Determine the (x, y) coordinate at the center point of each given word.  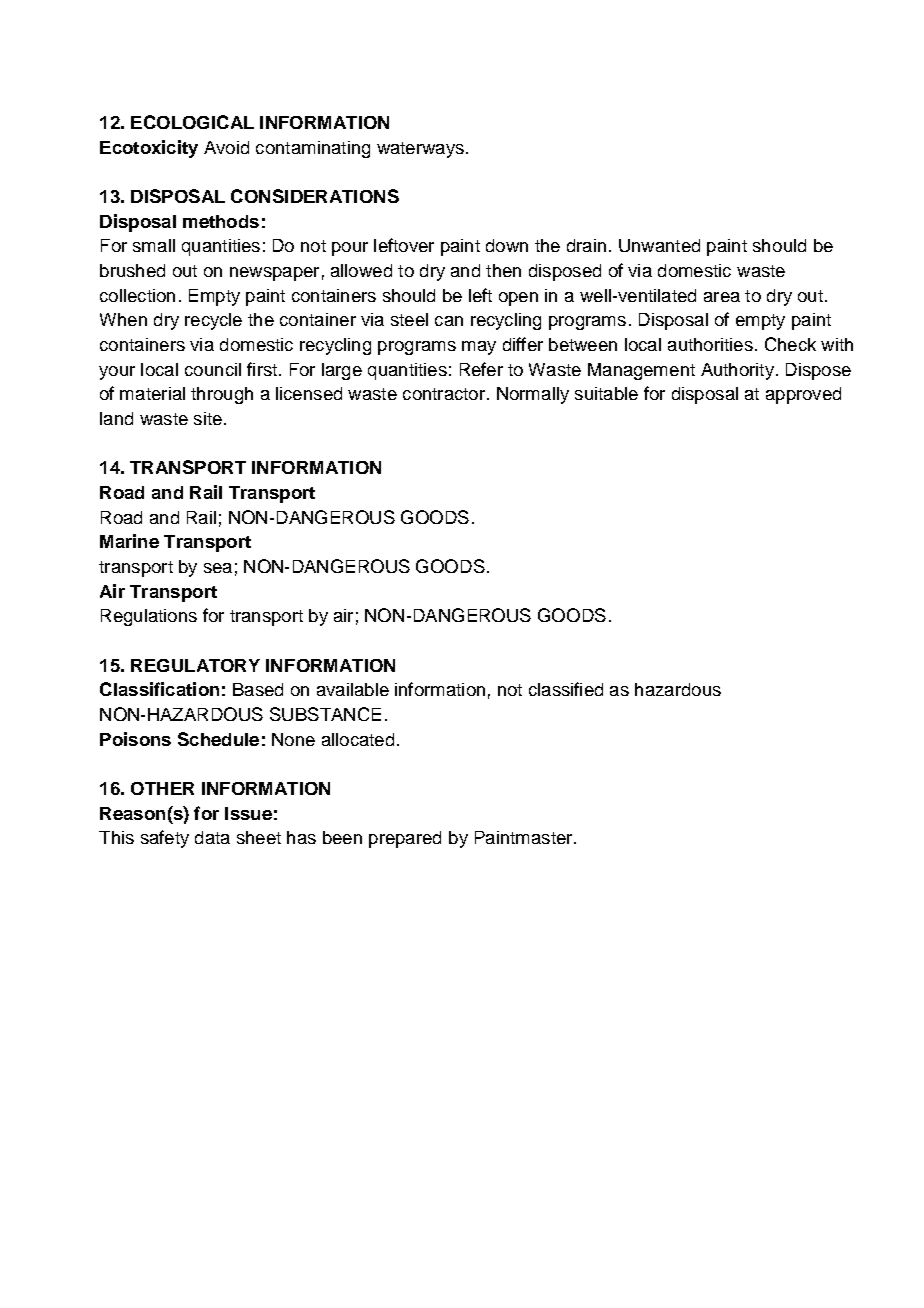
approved (803, 395)
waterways (420, 150)
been (342, 837)
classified (566, 689)
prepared (405, 839)
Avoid (226, 147)
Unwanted (659, 245)
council (213, 369)
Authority (737, 371)
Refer (481, 369)
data (212, 837)
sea (218, 568)
